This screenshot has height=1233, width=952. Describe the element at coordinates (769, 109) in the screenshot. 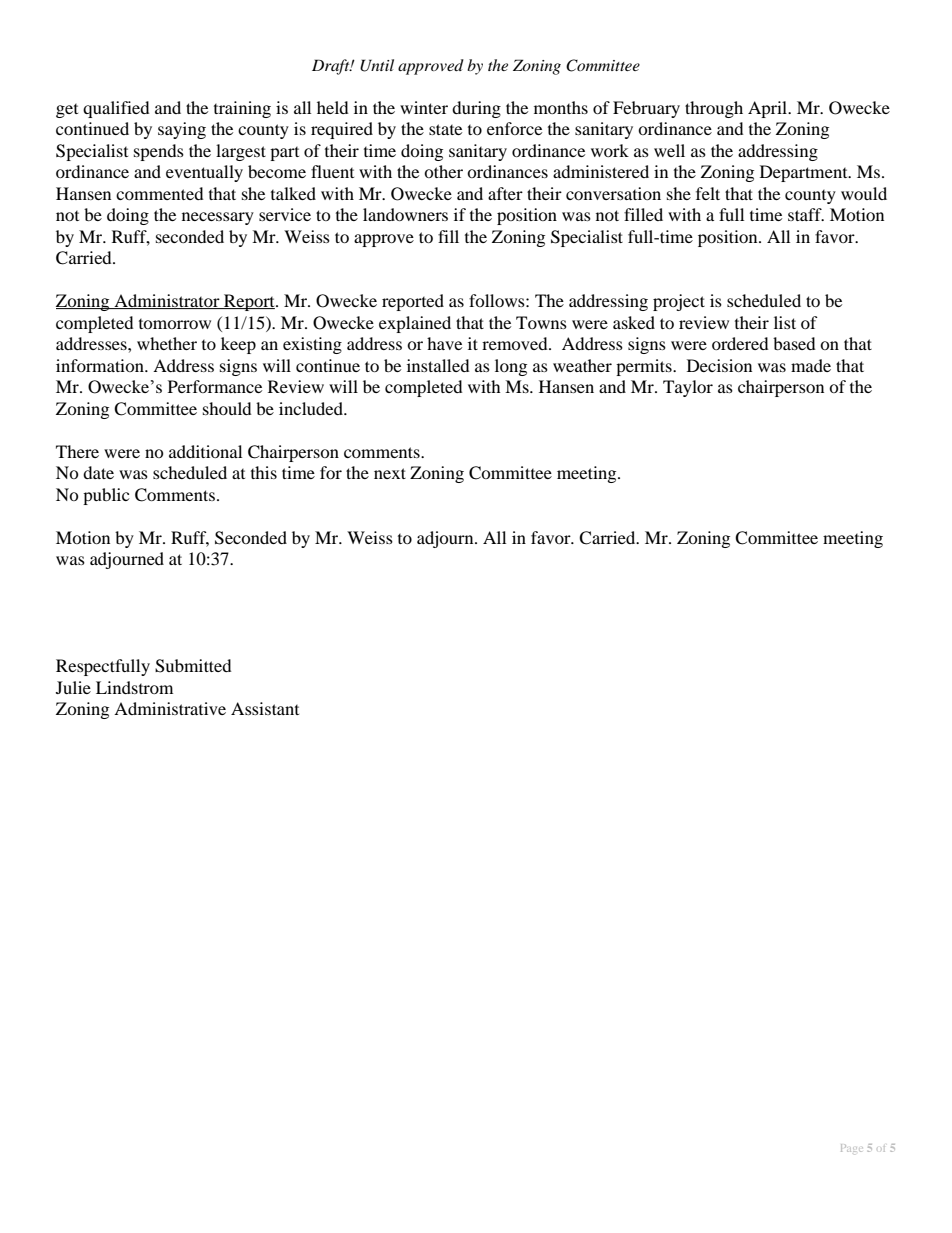

I see `April` at that location.
